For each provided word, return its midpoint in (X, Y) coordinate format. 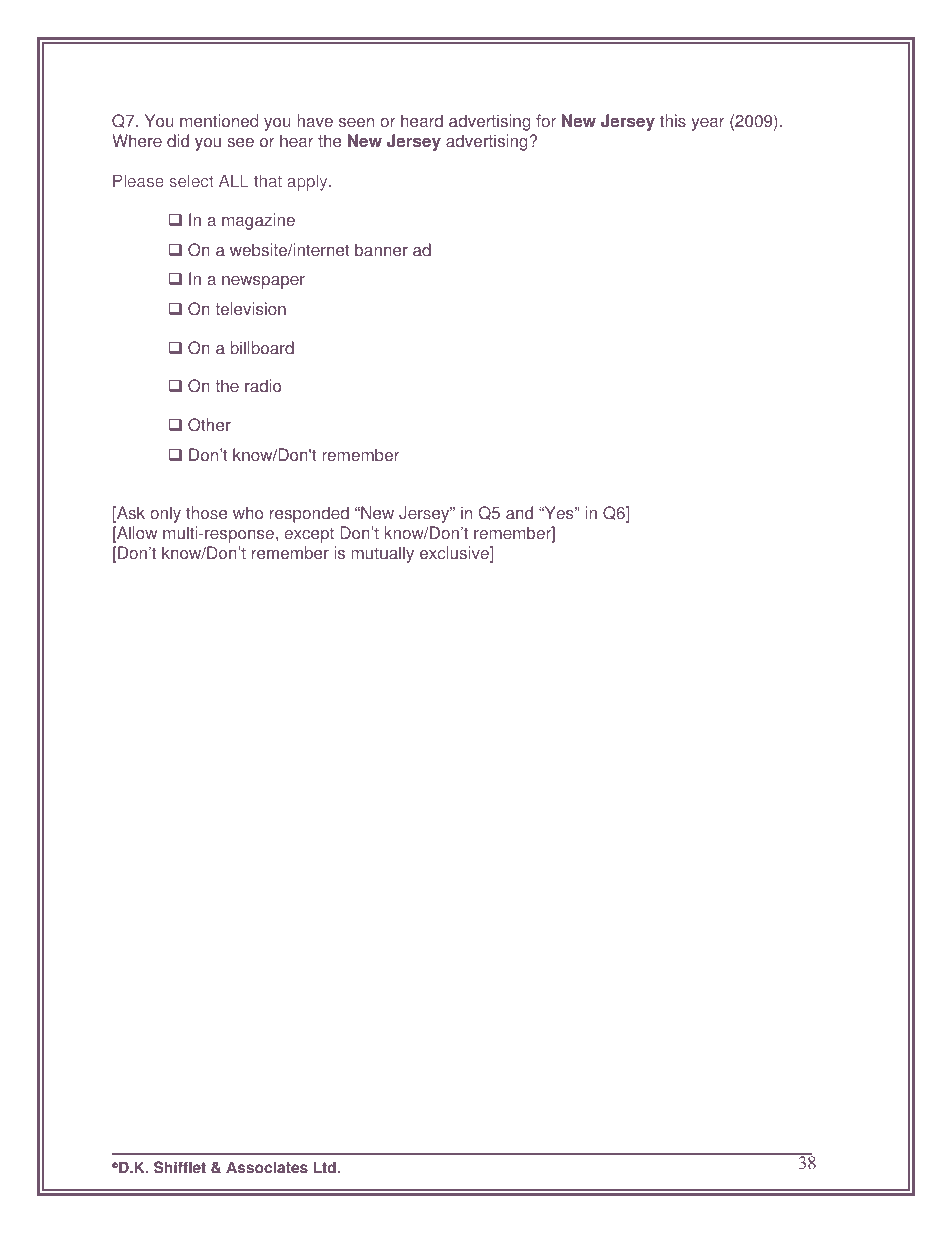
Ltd (325, 1167)
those (206, 513)
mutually (382, 554)
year (708, 124)
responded (309, 514)
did (178, 141)
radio (263, 386)
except (309, 535)
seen (356, 123)
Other (209, 425)
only (165, 514)
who (248, 513)
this (673, 121)
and (519, 513)
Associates (267, 1167)
